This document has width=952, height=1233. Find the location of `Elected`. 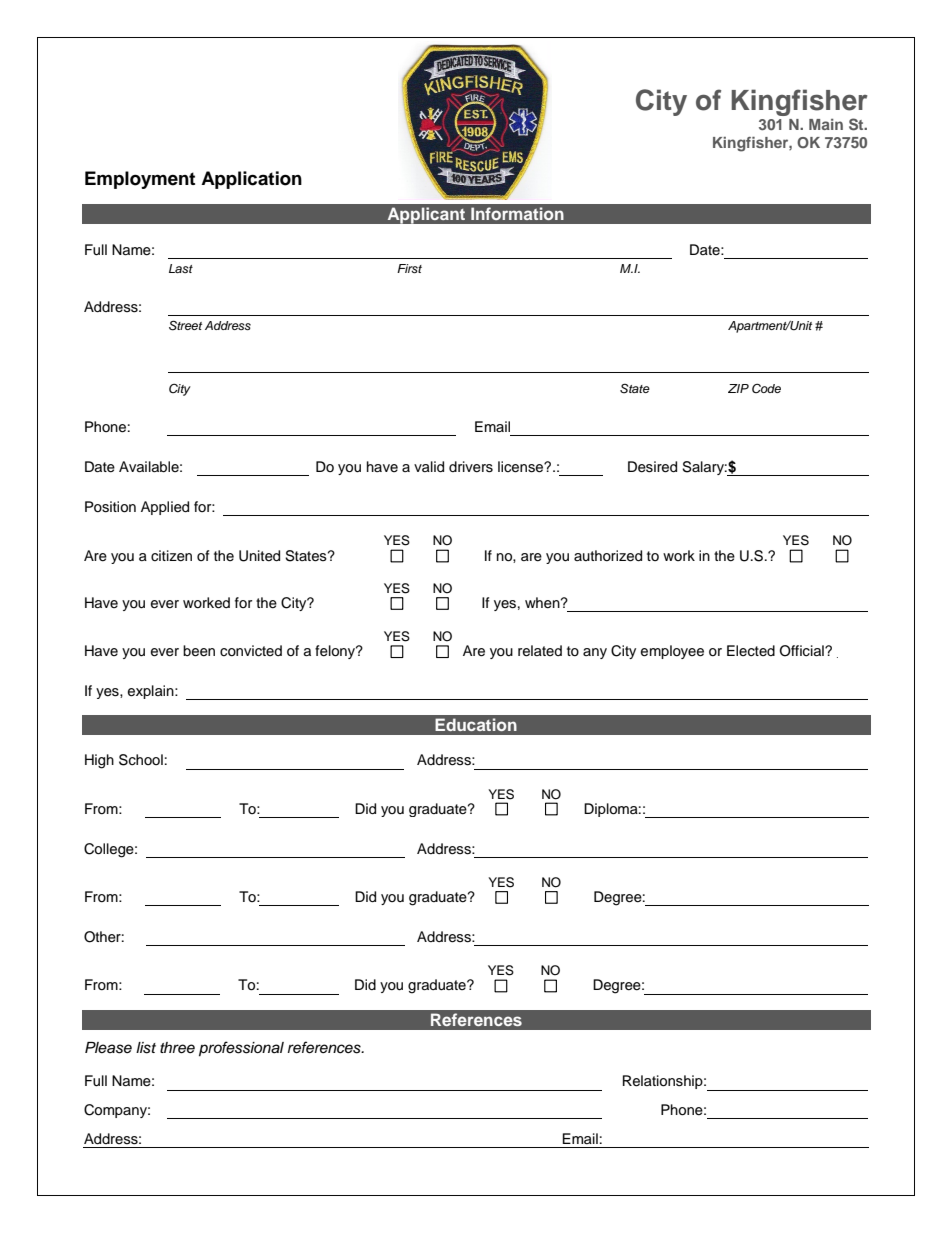

Elected is located at coordinates (751, 651).
